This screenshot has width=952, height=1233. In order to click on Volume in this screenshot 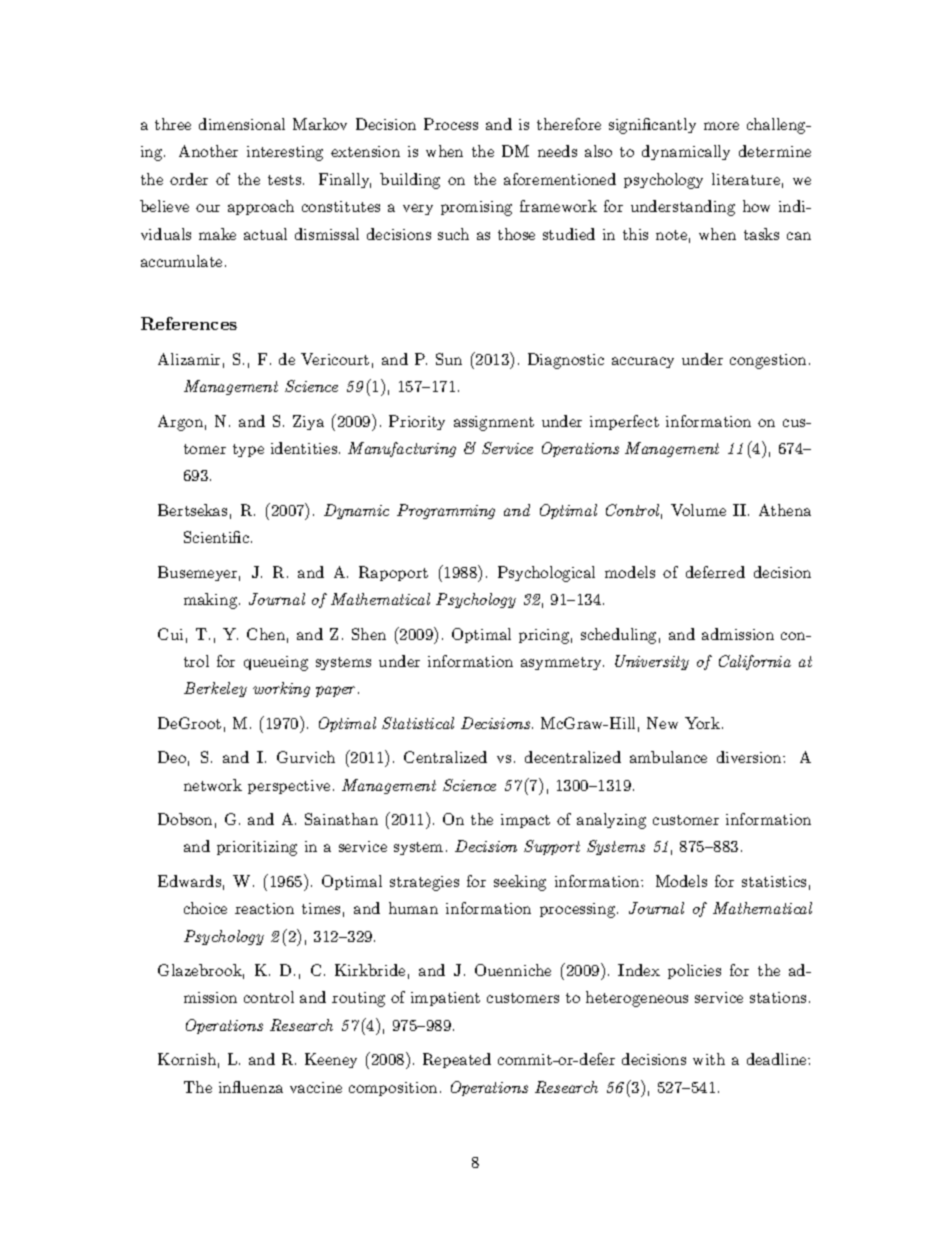, I will do `click(698, 510)`.
